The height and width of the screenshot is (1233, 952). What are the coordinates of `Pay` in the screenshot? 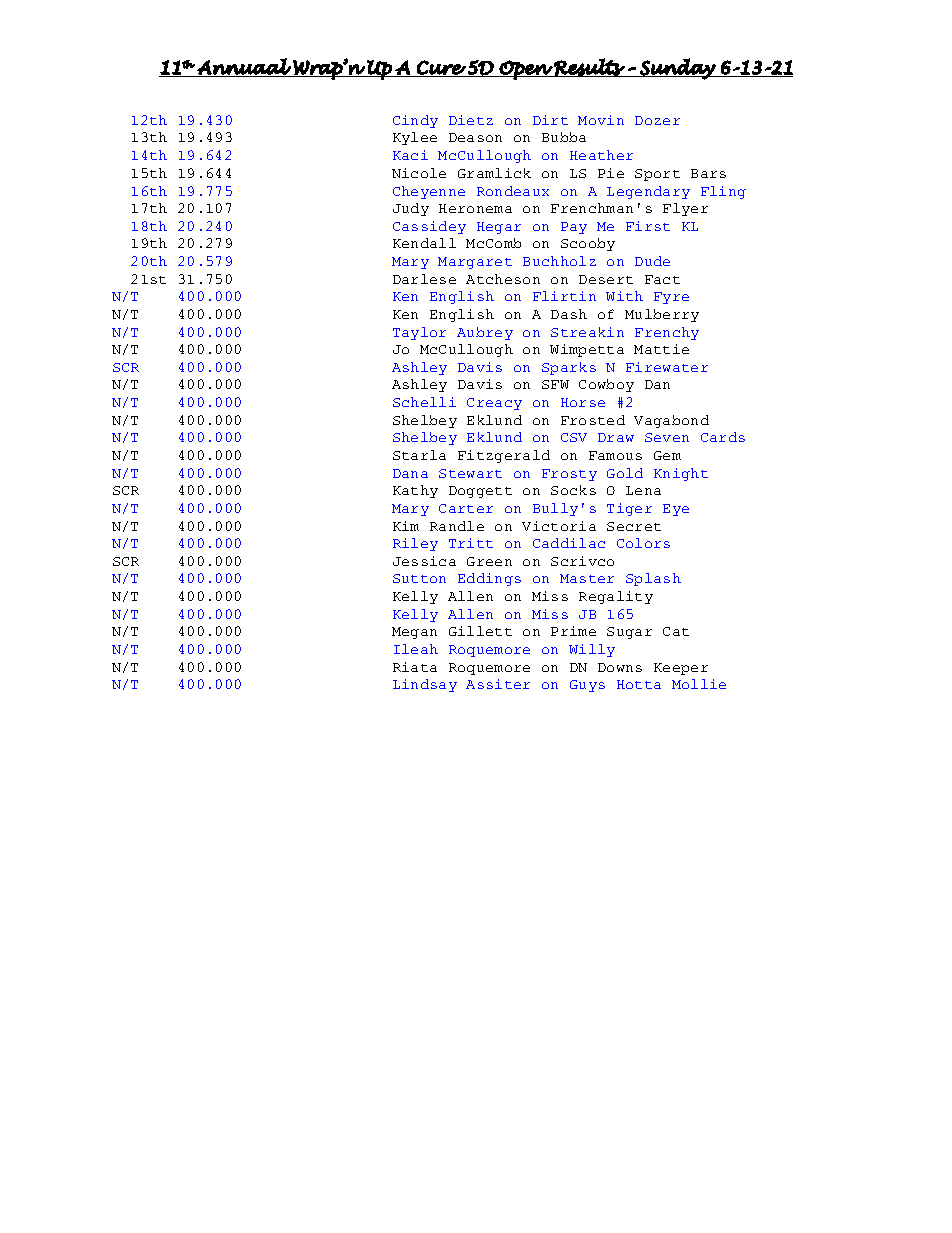 It's located at (574, 228).
